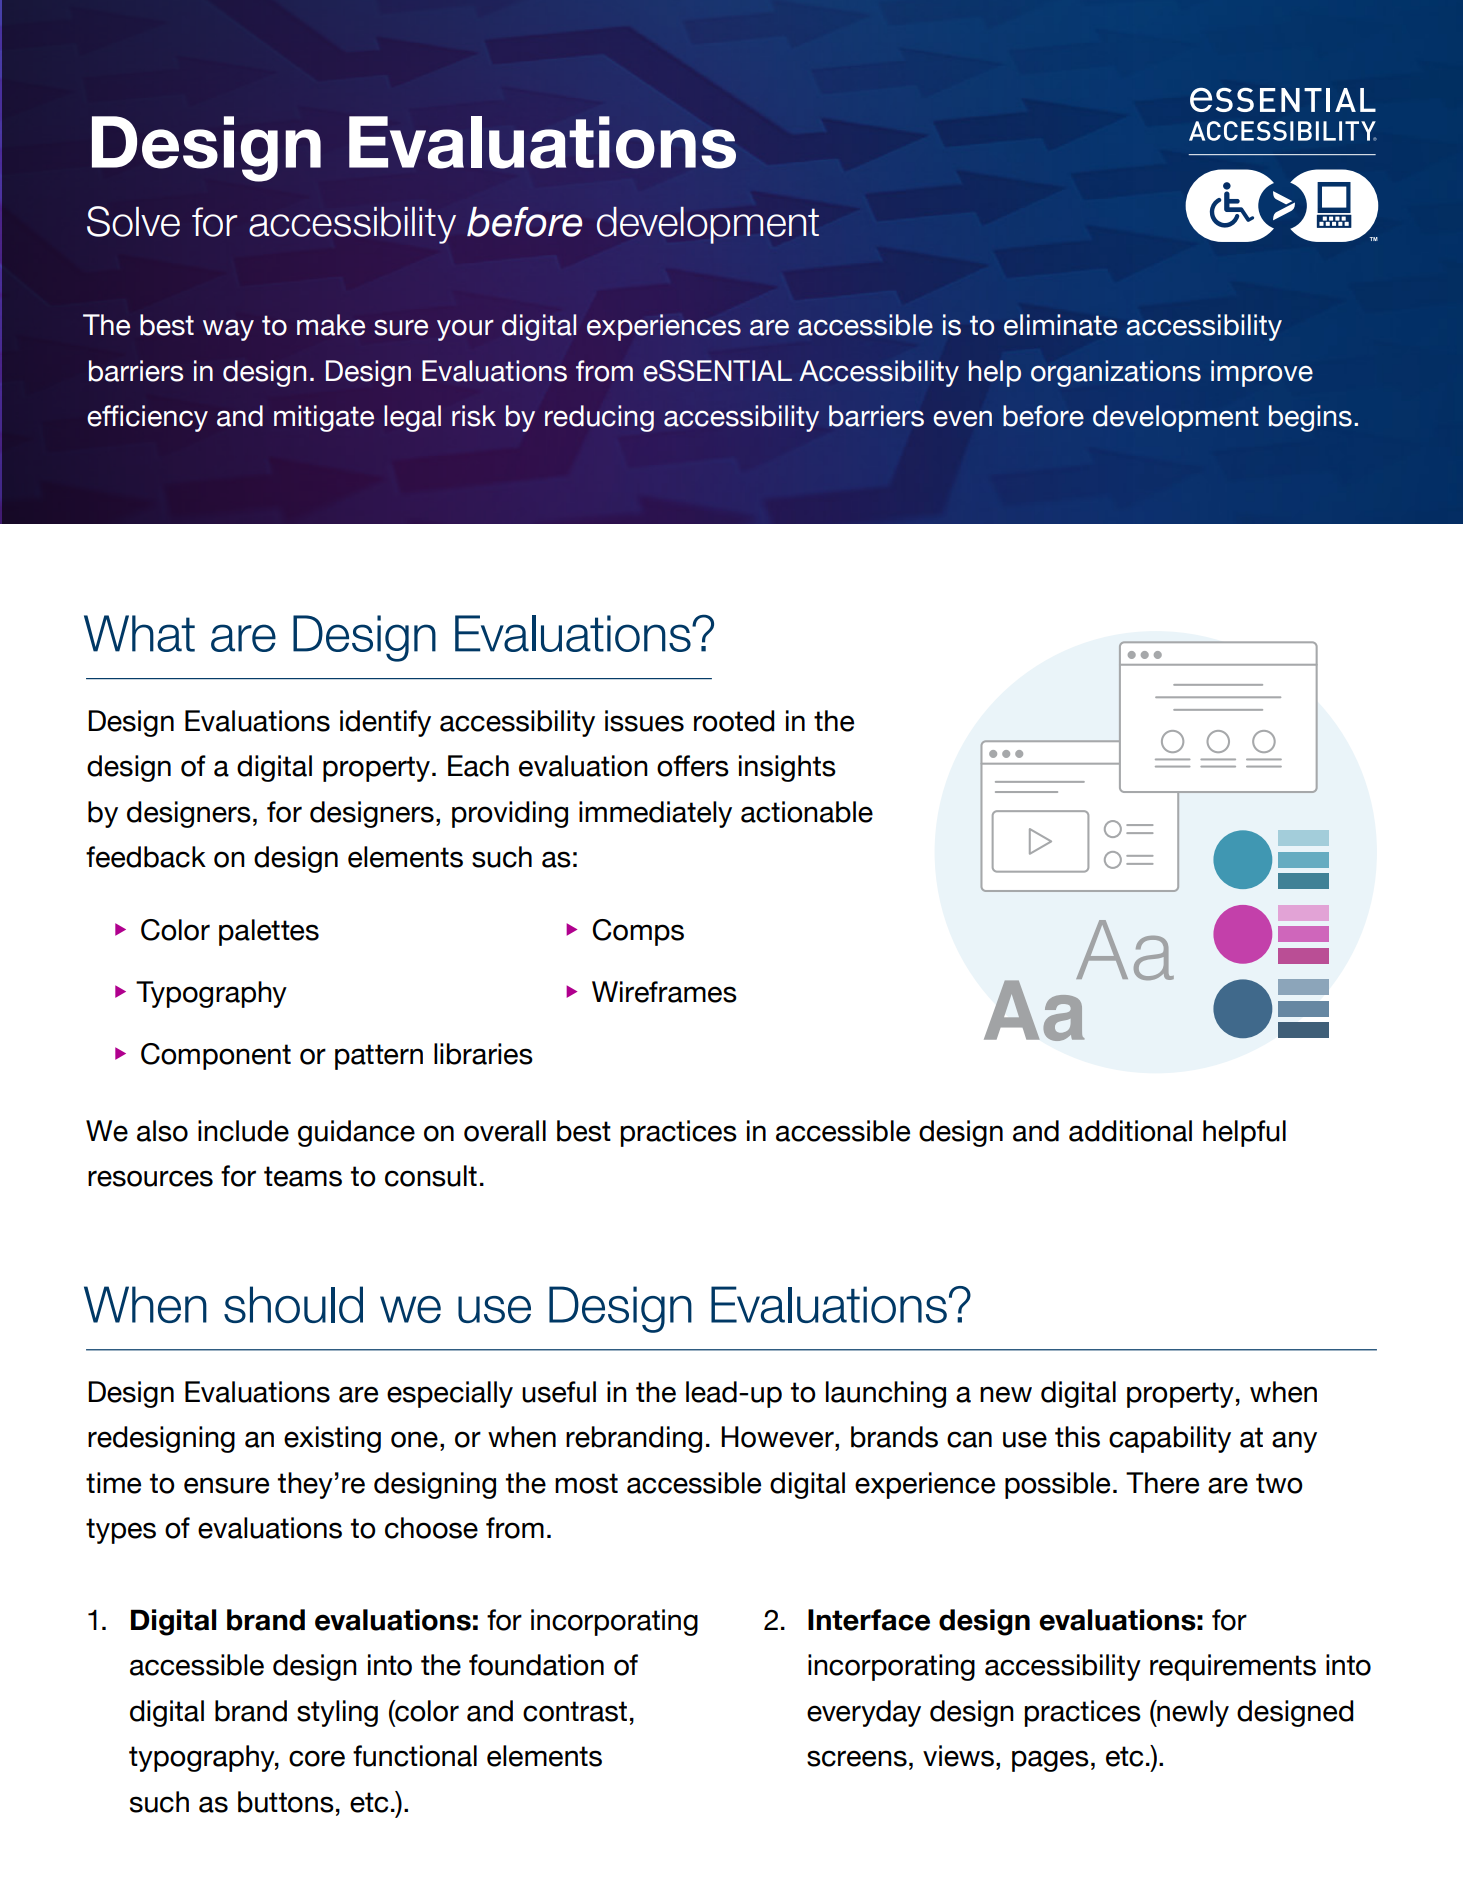  I want to click on styling, so click(337, 1713).
